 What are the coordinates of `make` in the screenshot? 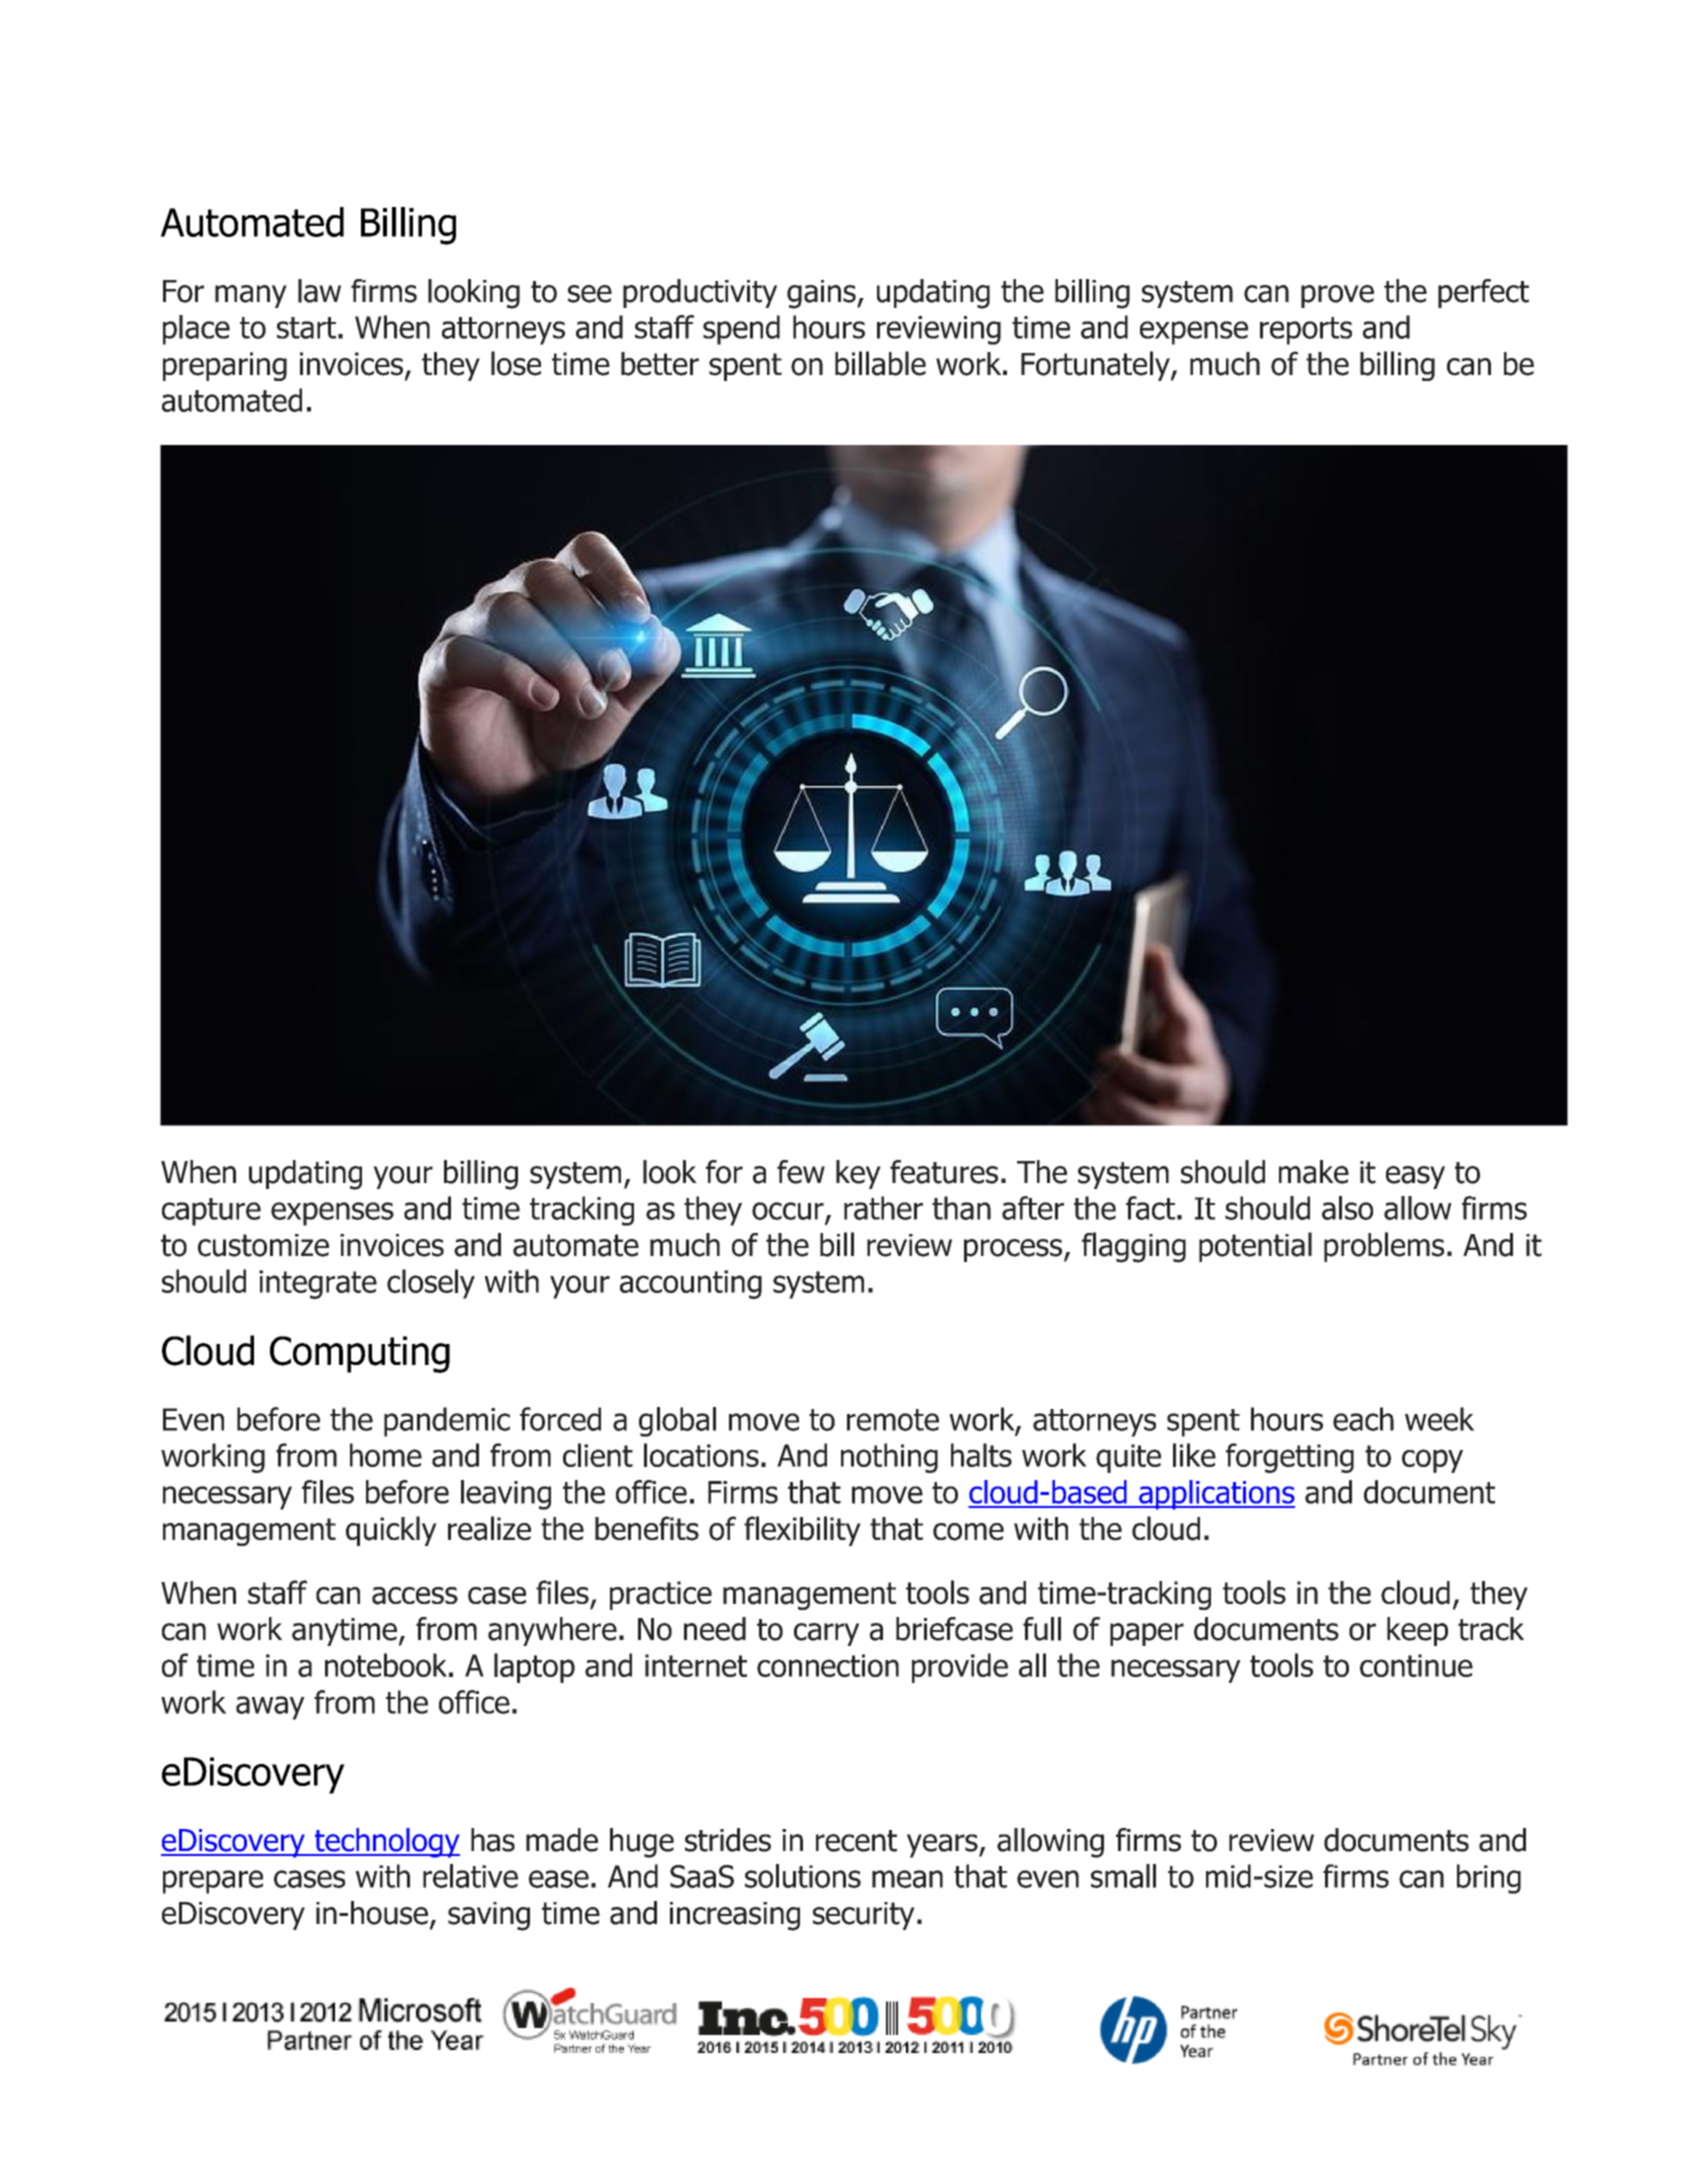 It's located at (1314, 1172).
